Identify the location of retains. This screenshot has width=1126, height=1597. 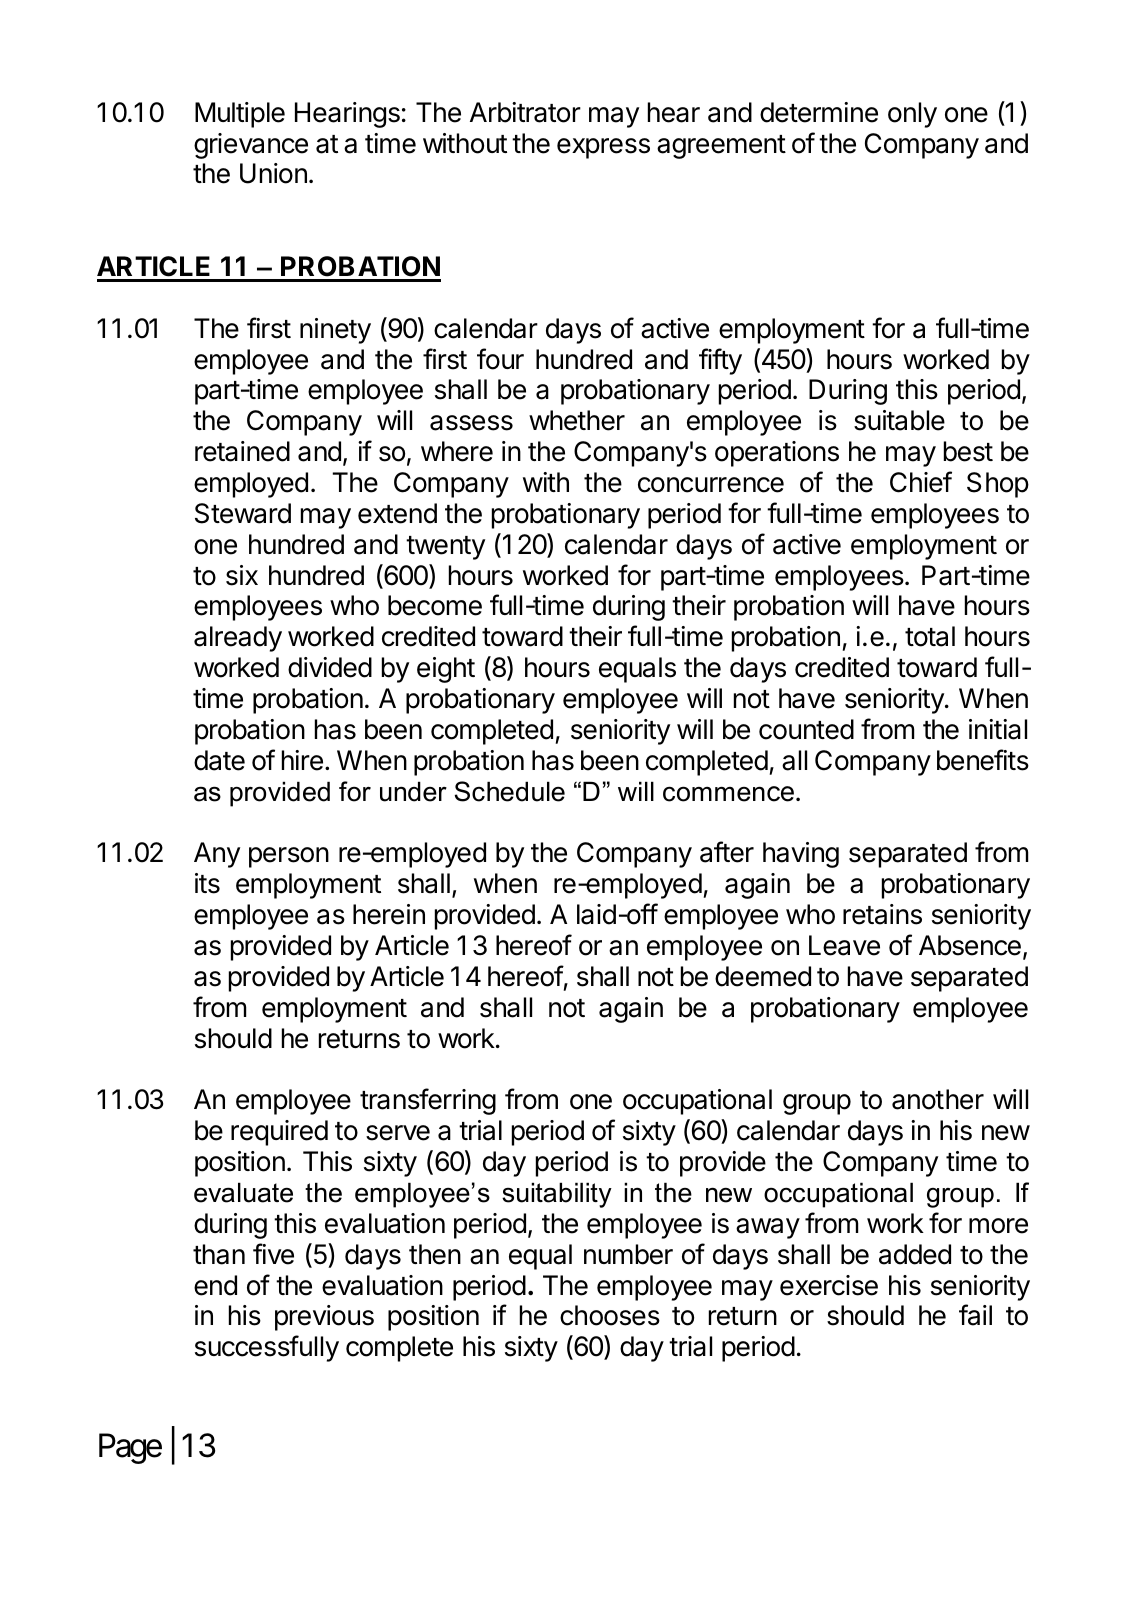
(882, 914).
